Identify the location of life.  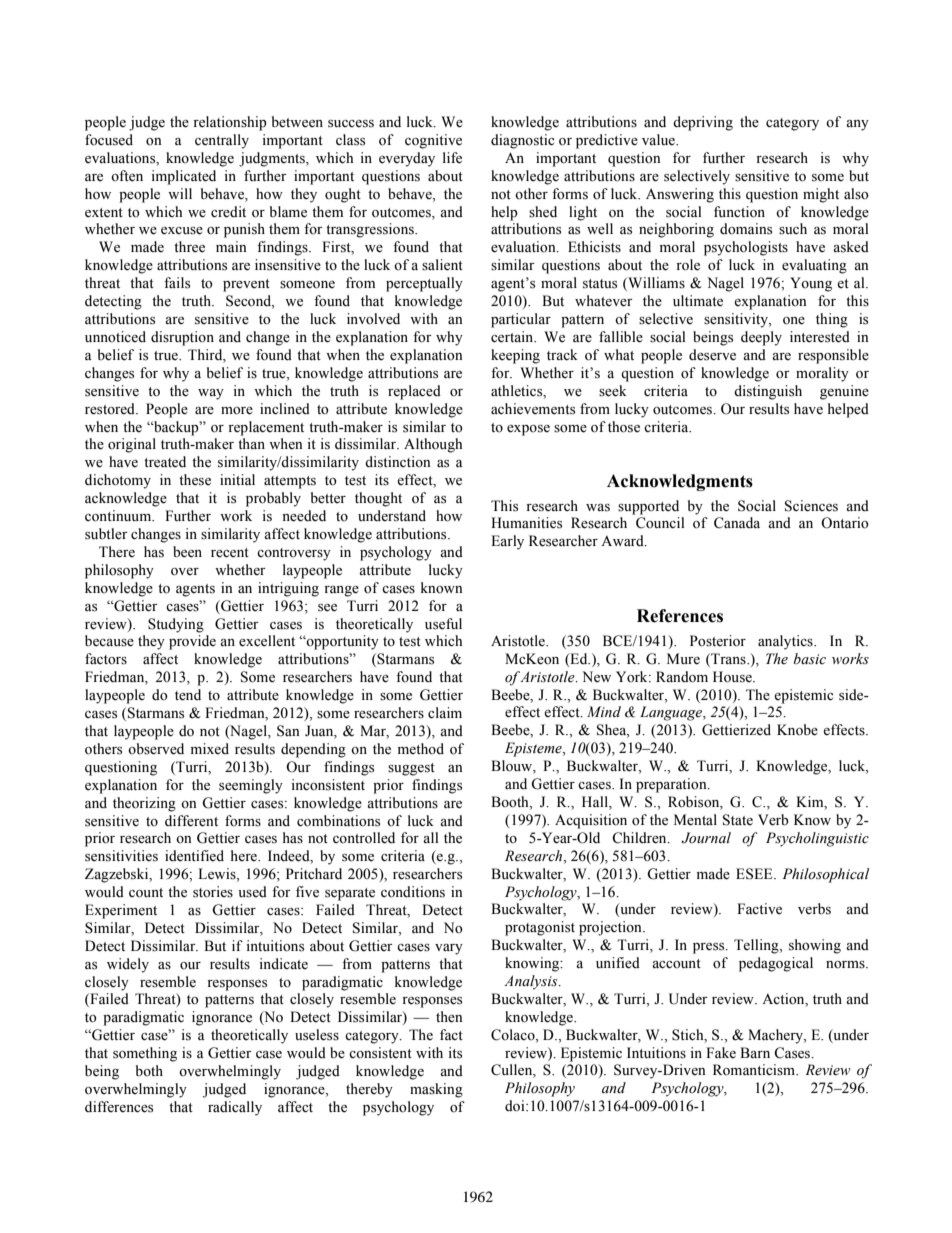
(452, 158).
